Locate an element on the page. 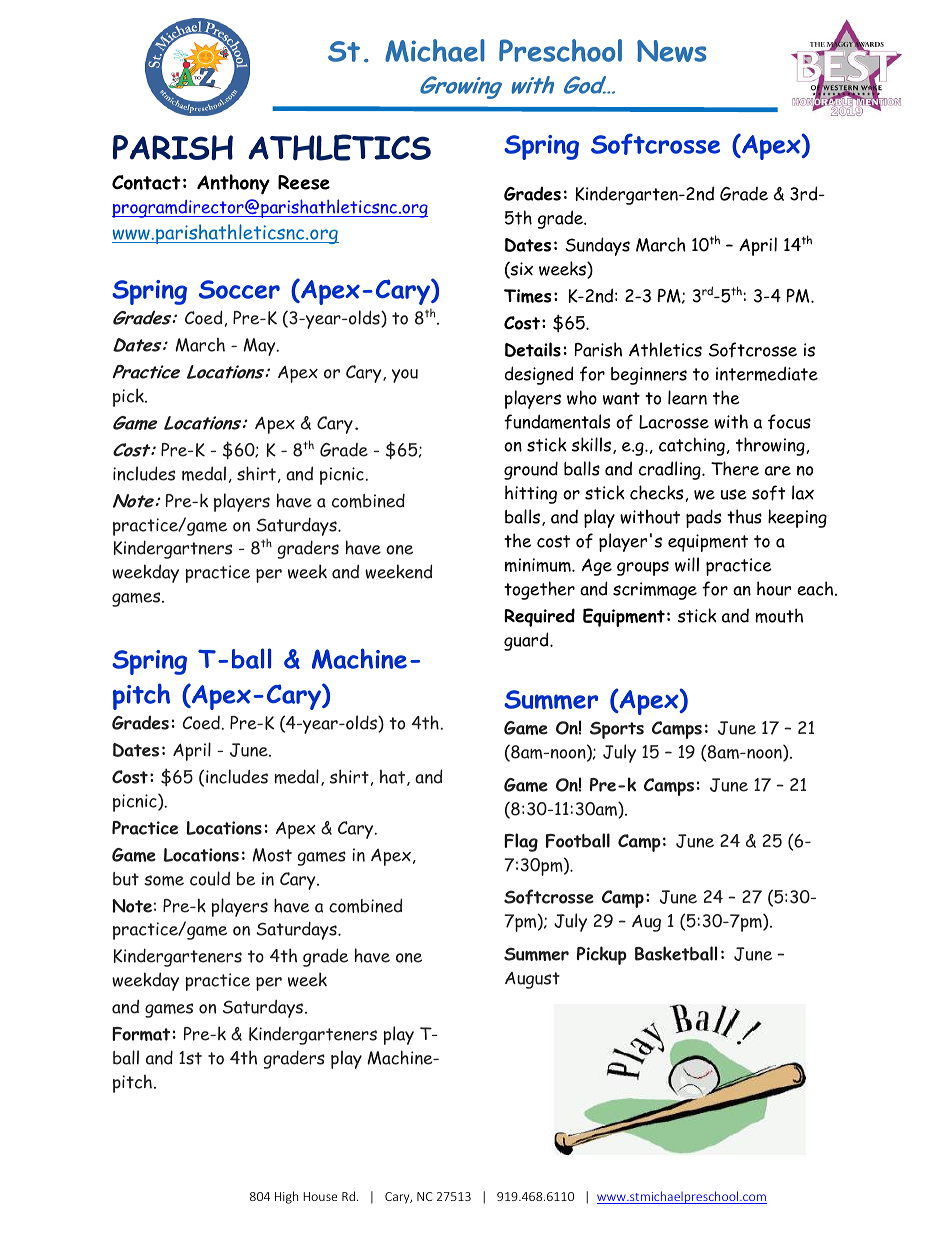 The width and height of the page is (952, 1233). House is located at coordinates (320, 1196).
